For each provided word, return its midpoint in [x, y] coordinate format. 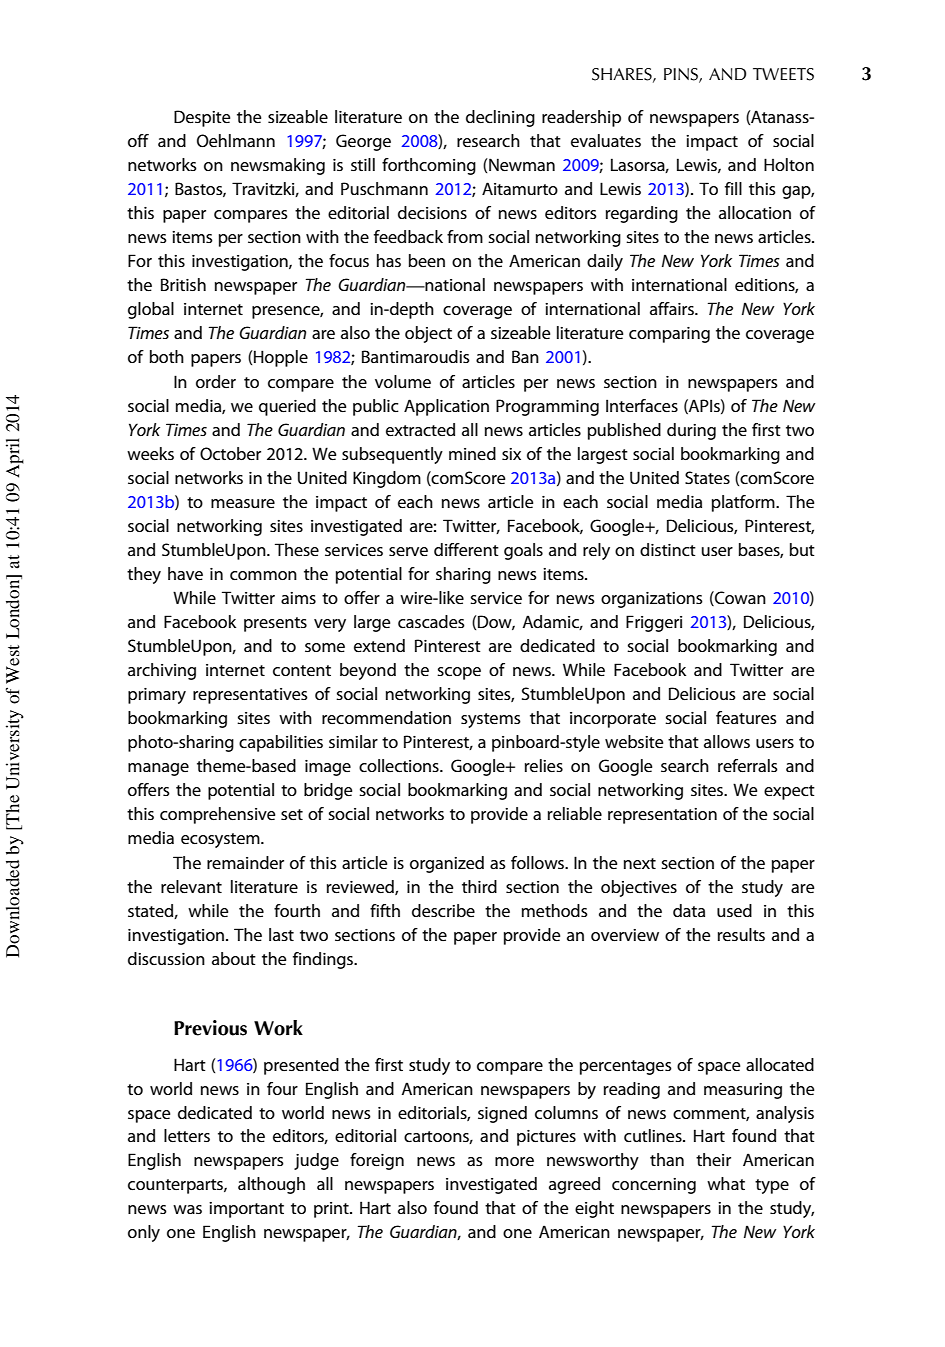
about [234, 958]
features [746, 717]
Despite [202, 118]
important [246, 1210]
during [691, 431]
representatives [250, 696]
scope [459, 673]
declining [500, 118]
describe [443, 910]
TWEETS [783, 74]
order [216, 381]
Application [446, 407]
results [741, 934]
